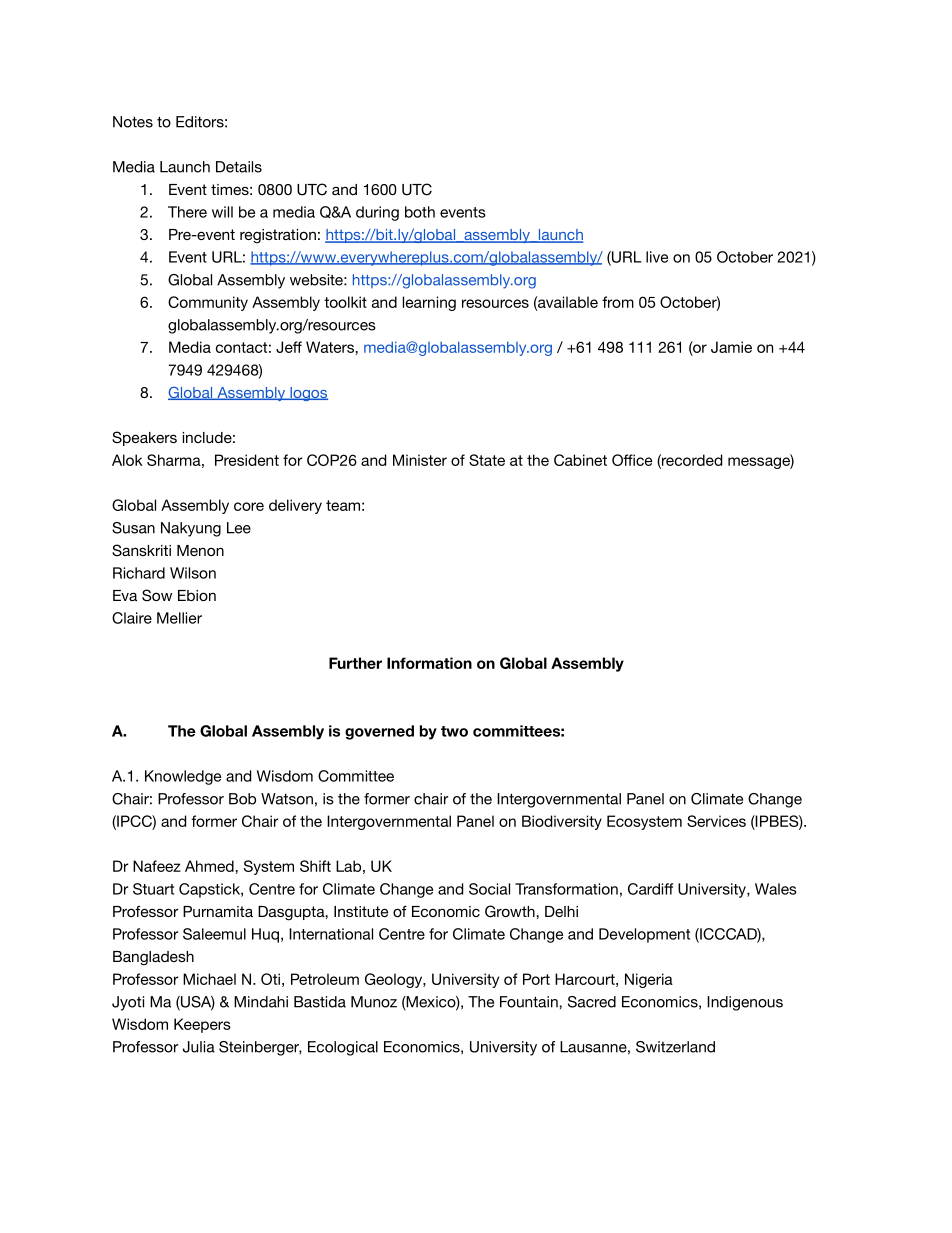  I want to click on Wilson, so click(193, 573).
